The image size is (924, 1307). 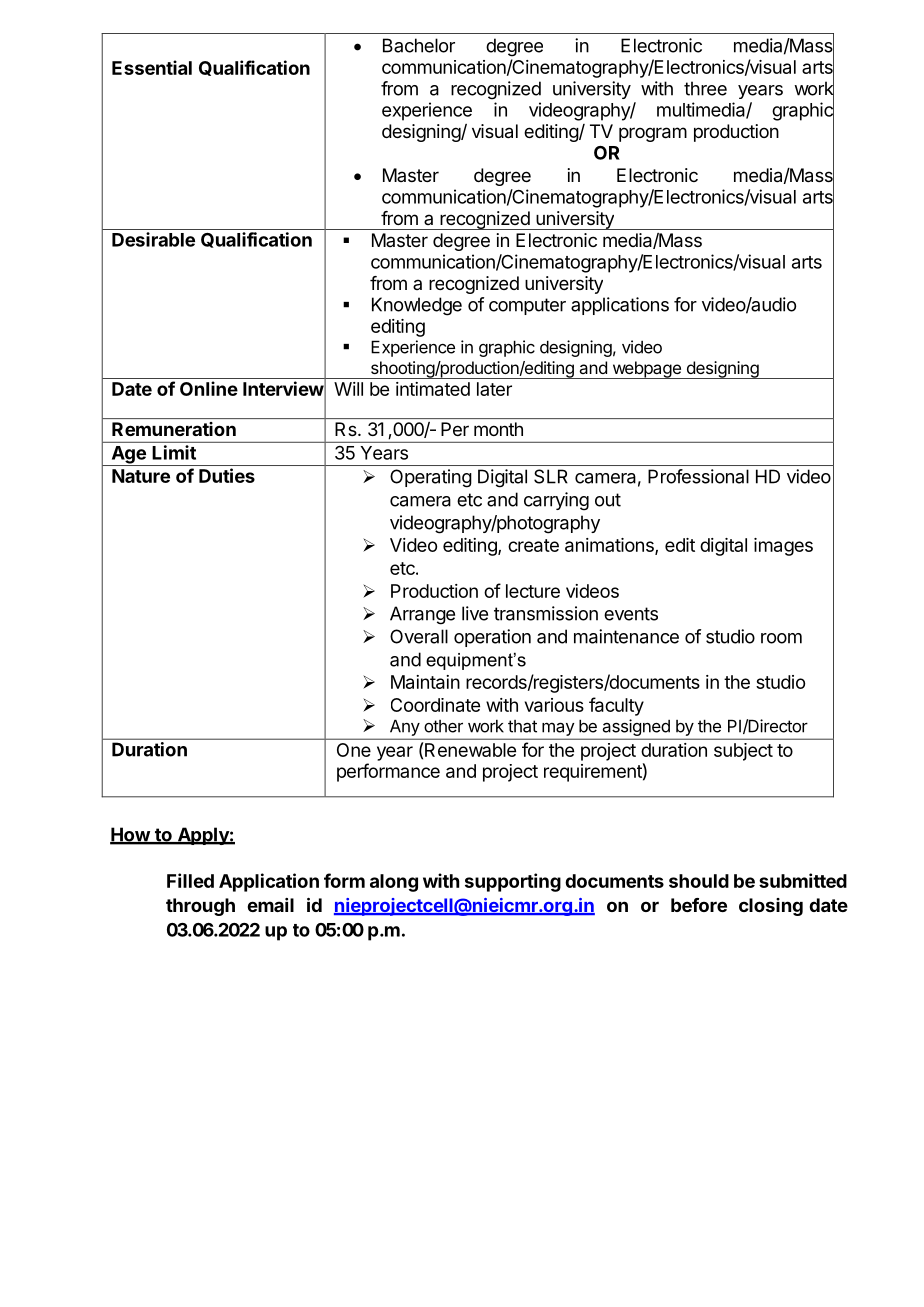 What do you see at coordinates (152, 67) in the page?
I see `Essential` at bounding box center [152, 67].
